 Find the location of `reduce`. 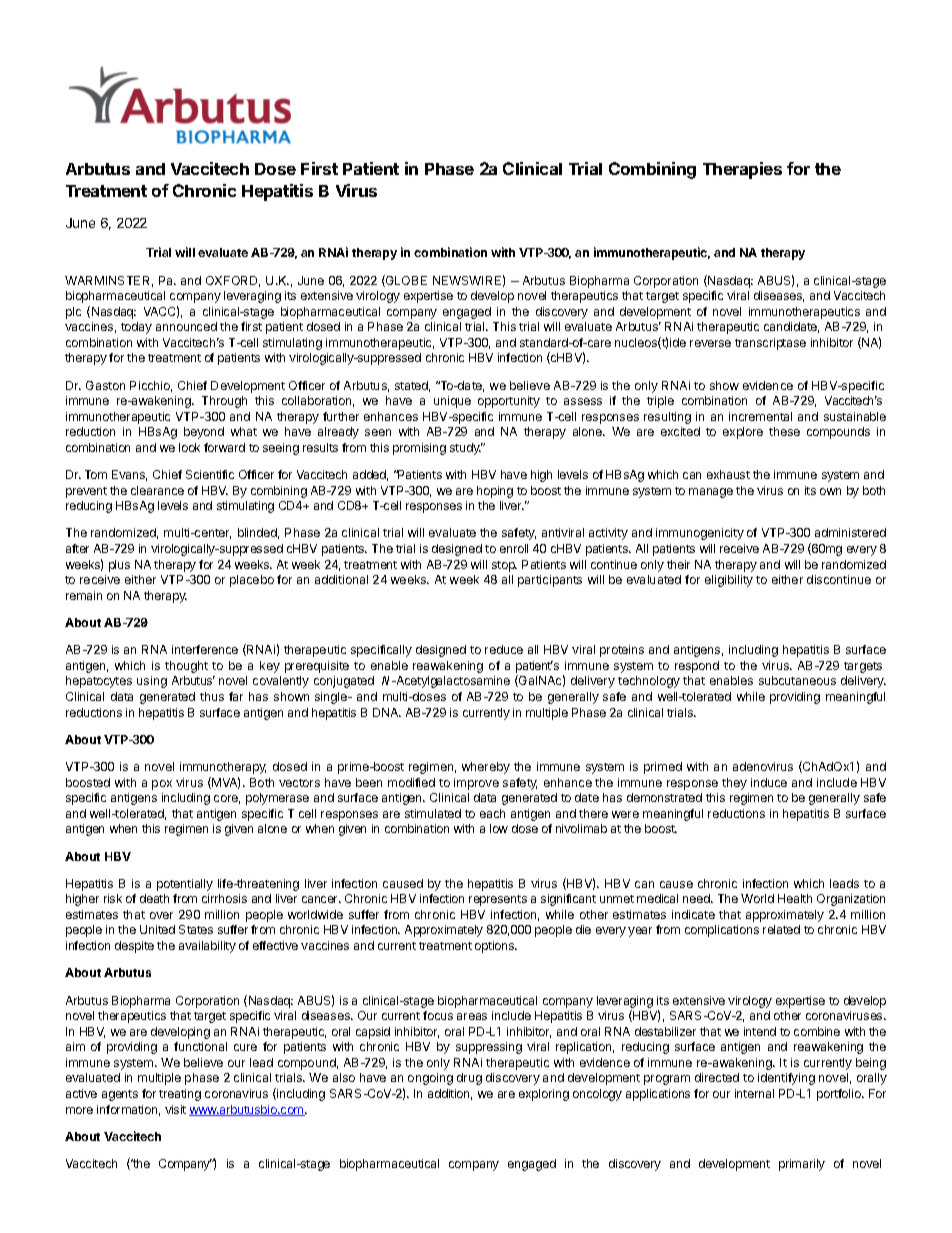

reduce is located at coordinates (504, 649).
